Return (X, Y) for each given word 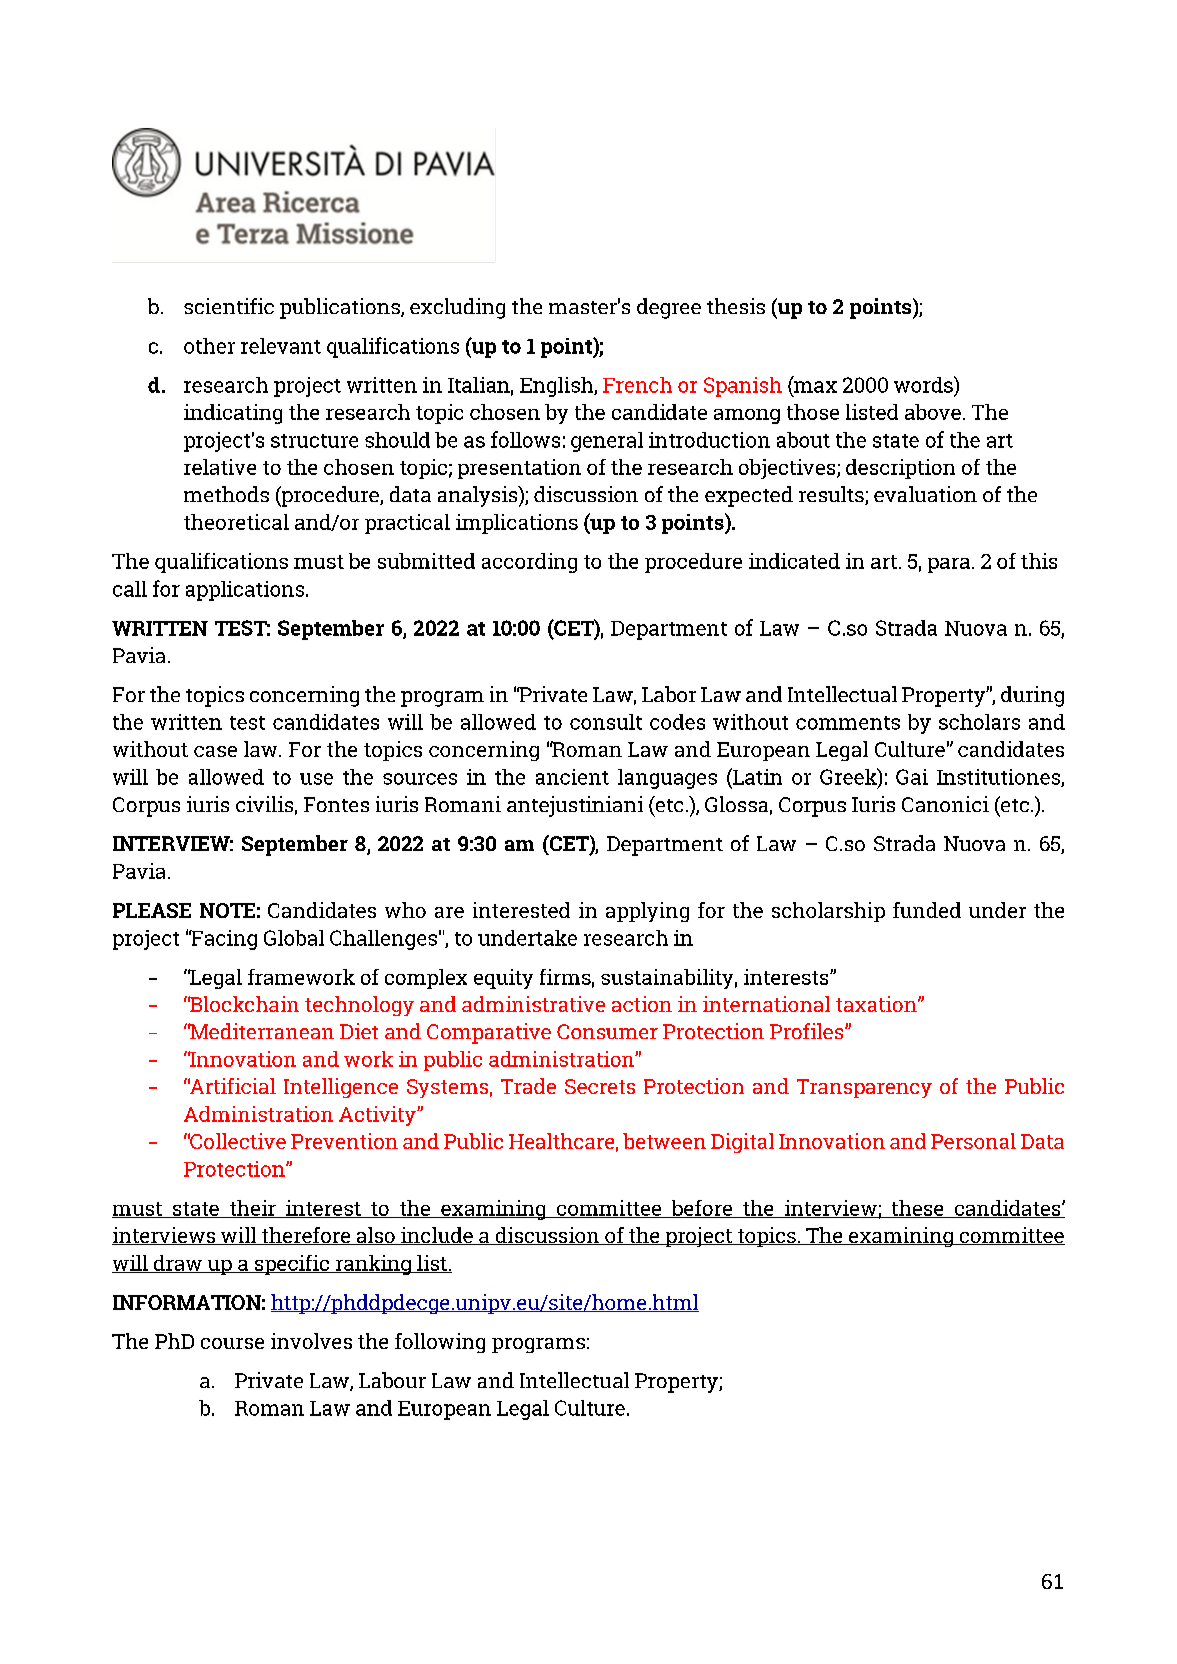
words (924, 384)
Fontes (336, 804)
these (917, 1209)
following (440, 1343)
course (232, 1343)
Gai (912, 777)
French (637, 385)
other (209, 346)
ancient (572, 777)
